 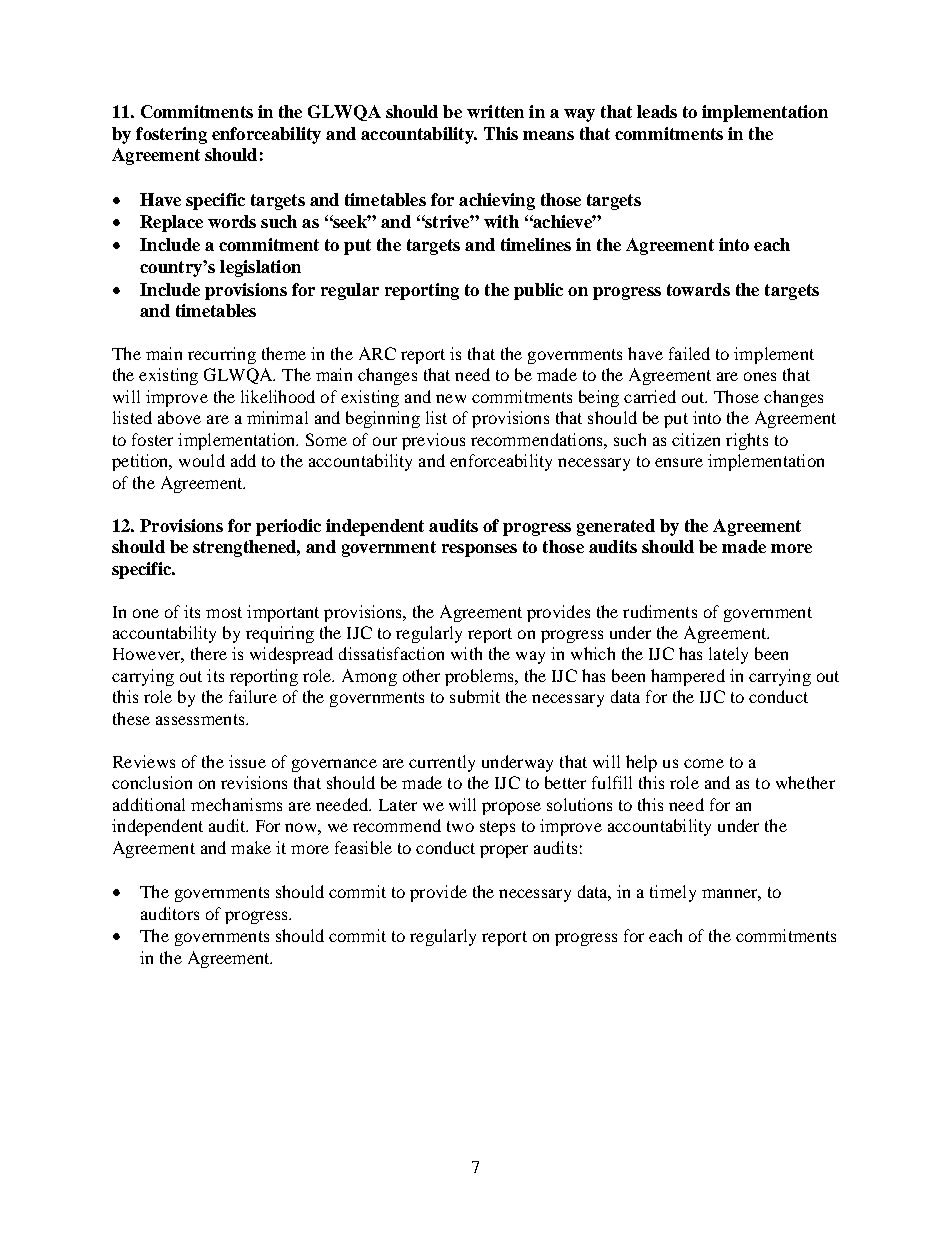 What do you see at coordinates (479, 550) in the document?
I see `responses` at bounding box center [479, 550].
